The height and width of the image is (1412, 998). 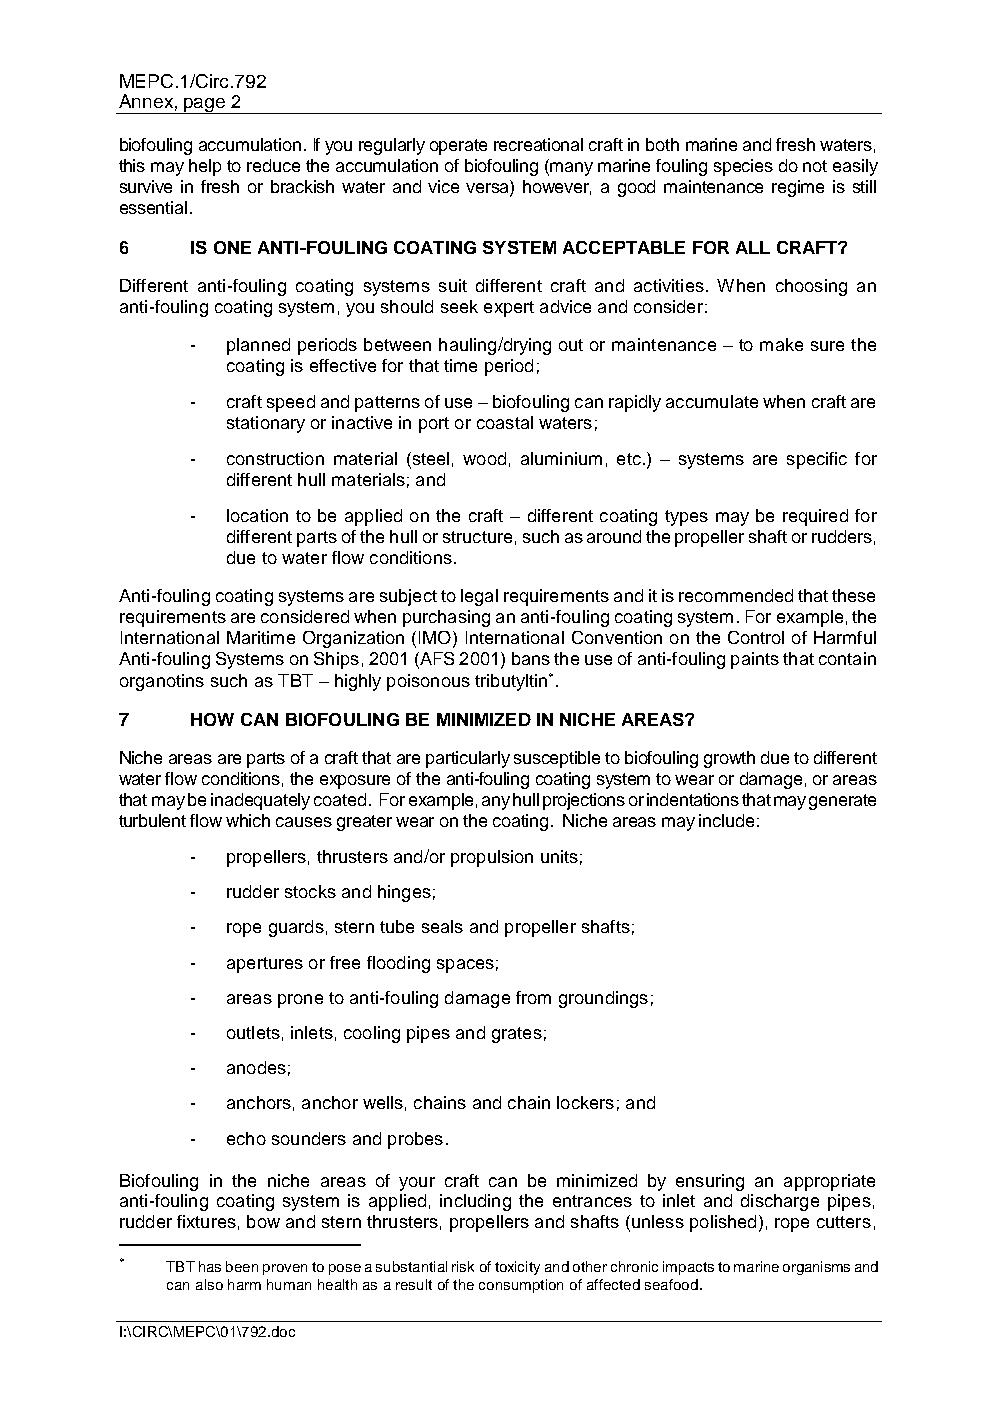 I want to click on spaces, so click(x=465, y=966).
